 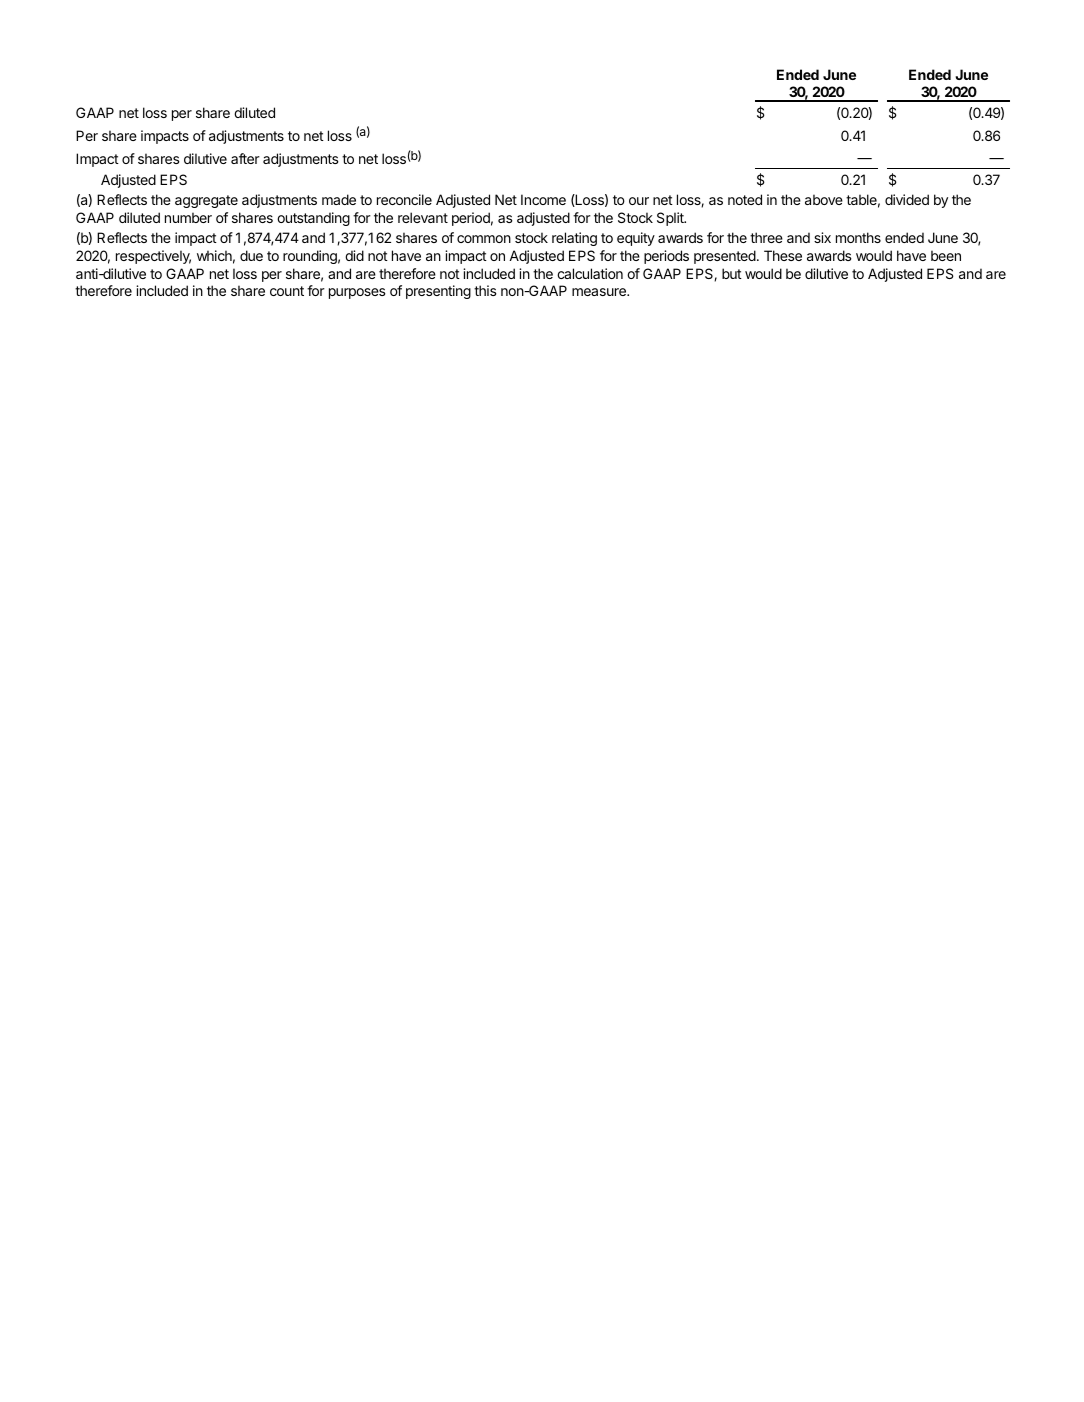 What do you see at coordinates (485, 290) in the image?
I see `this` at bounding box center [485, 290].
